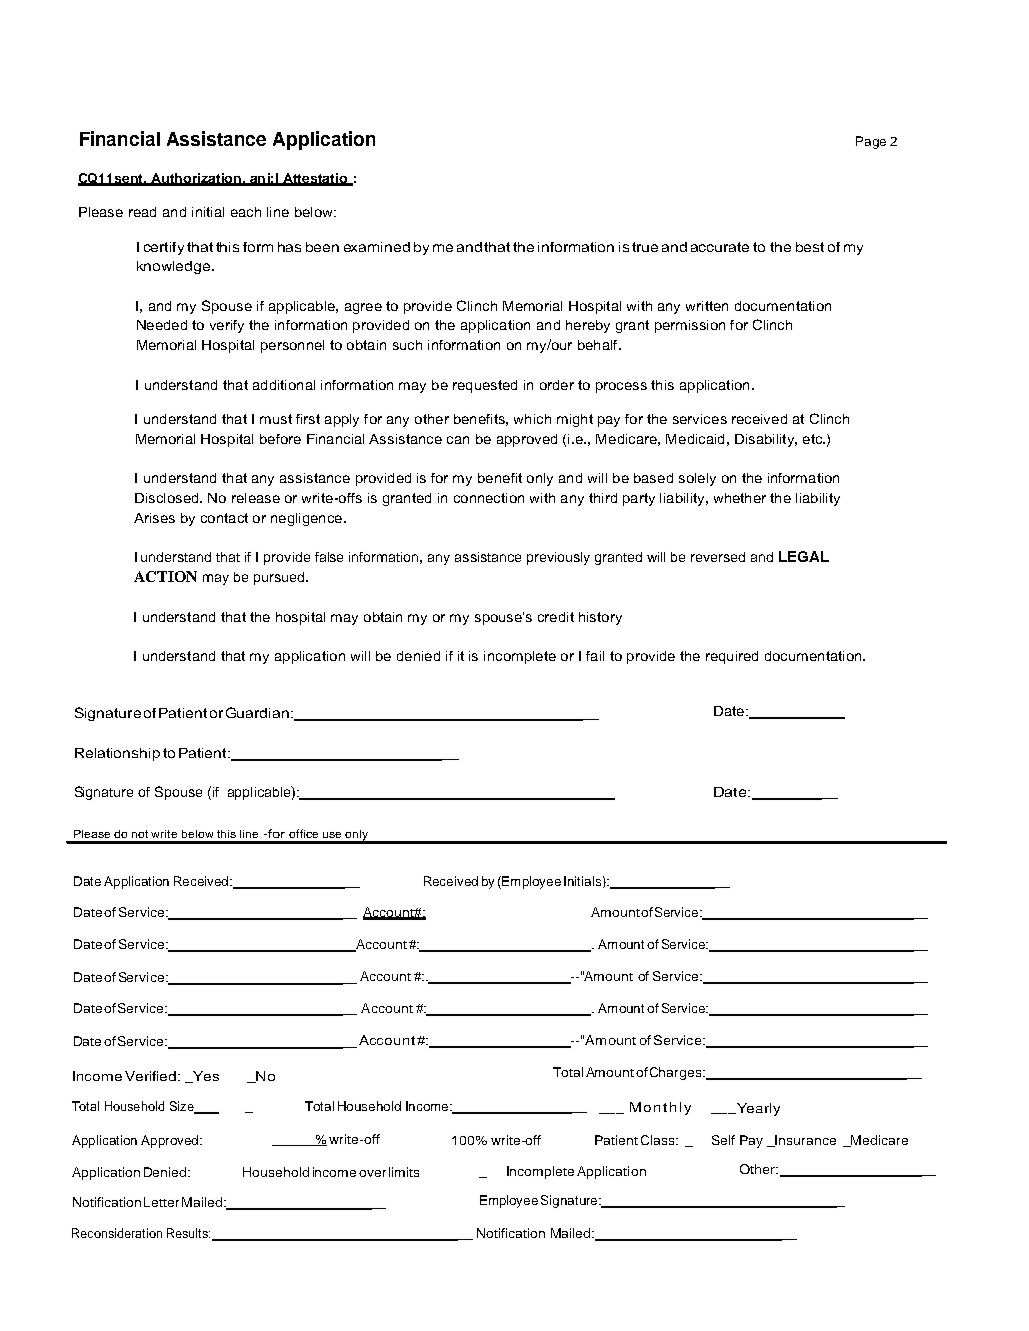 The image size is (1029, 1331). What do you see at coordinates (871, 142) in the document?
I see `Page` at bounding box center [871, 142].
